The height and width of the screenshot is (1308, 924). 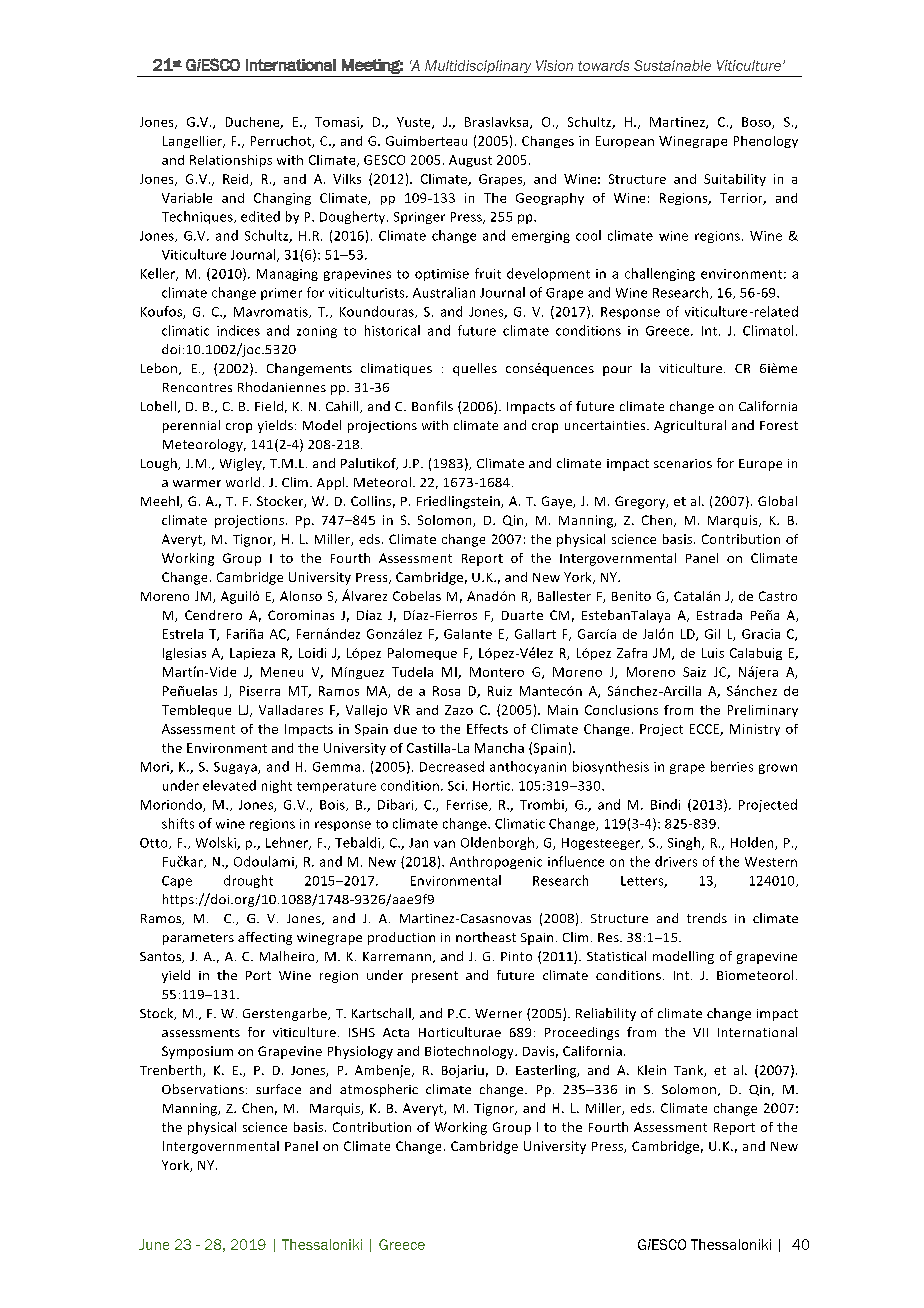 I want to click on June, so click(x=154, y=1244).
